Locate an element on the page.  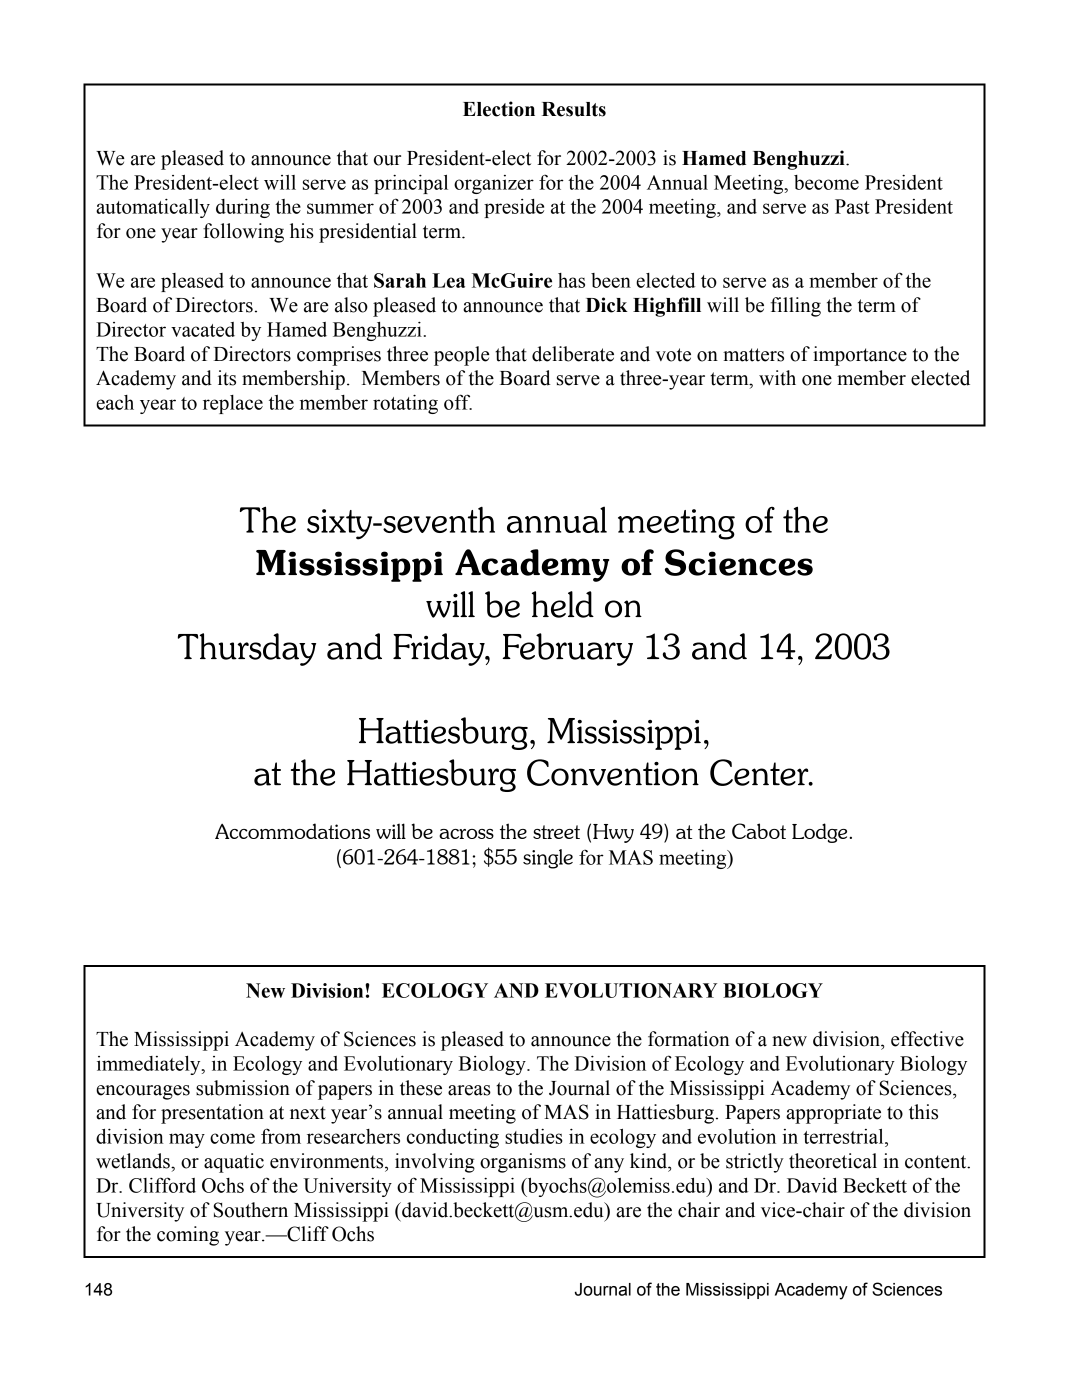
organisms is located at coordinates (523, 1163).
